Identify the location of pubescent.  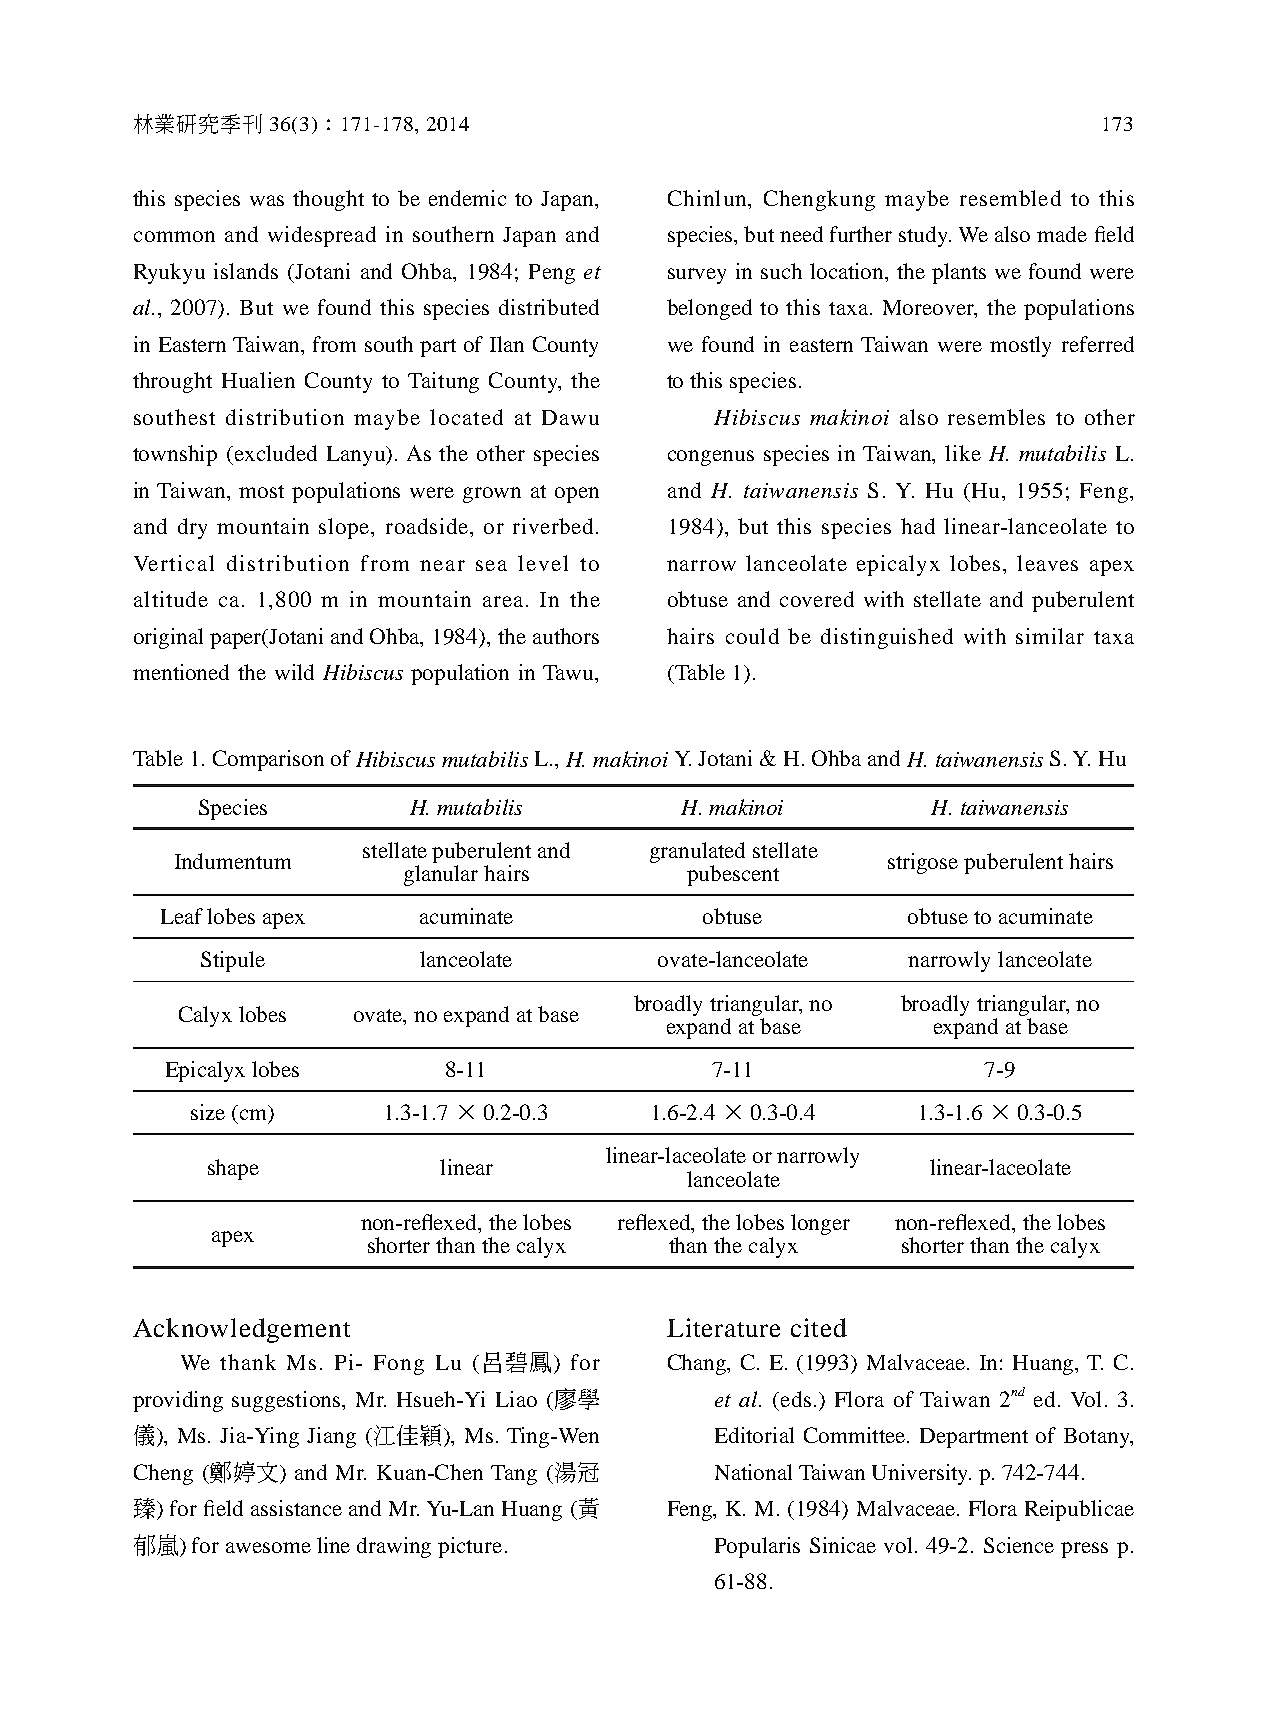
(733, 875).
